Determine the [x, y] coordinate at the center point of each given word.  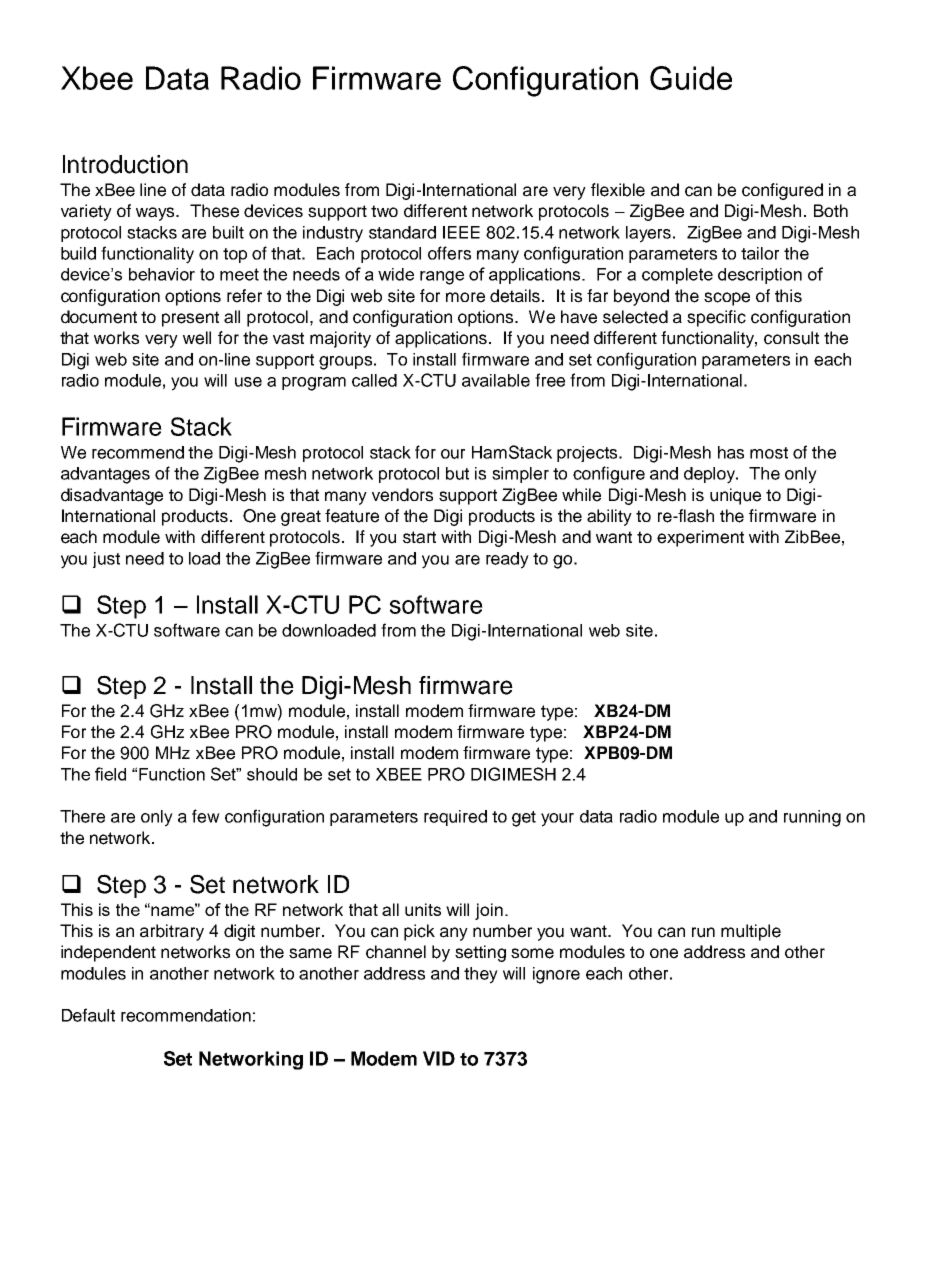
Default [88, 1015]
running [812, 818]
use [248, 382]
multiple [751, 932]
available [496, 380]
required [455, 818]
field [110, 774]
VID [439, 1058]
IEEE [461, 232]
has [731, 452]
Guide [691, 78]
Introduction [125, 164]
